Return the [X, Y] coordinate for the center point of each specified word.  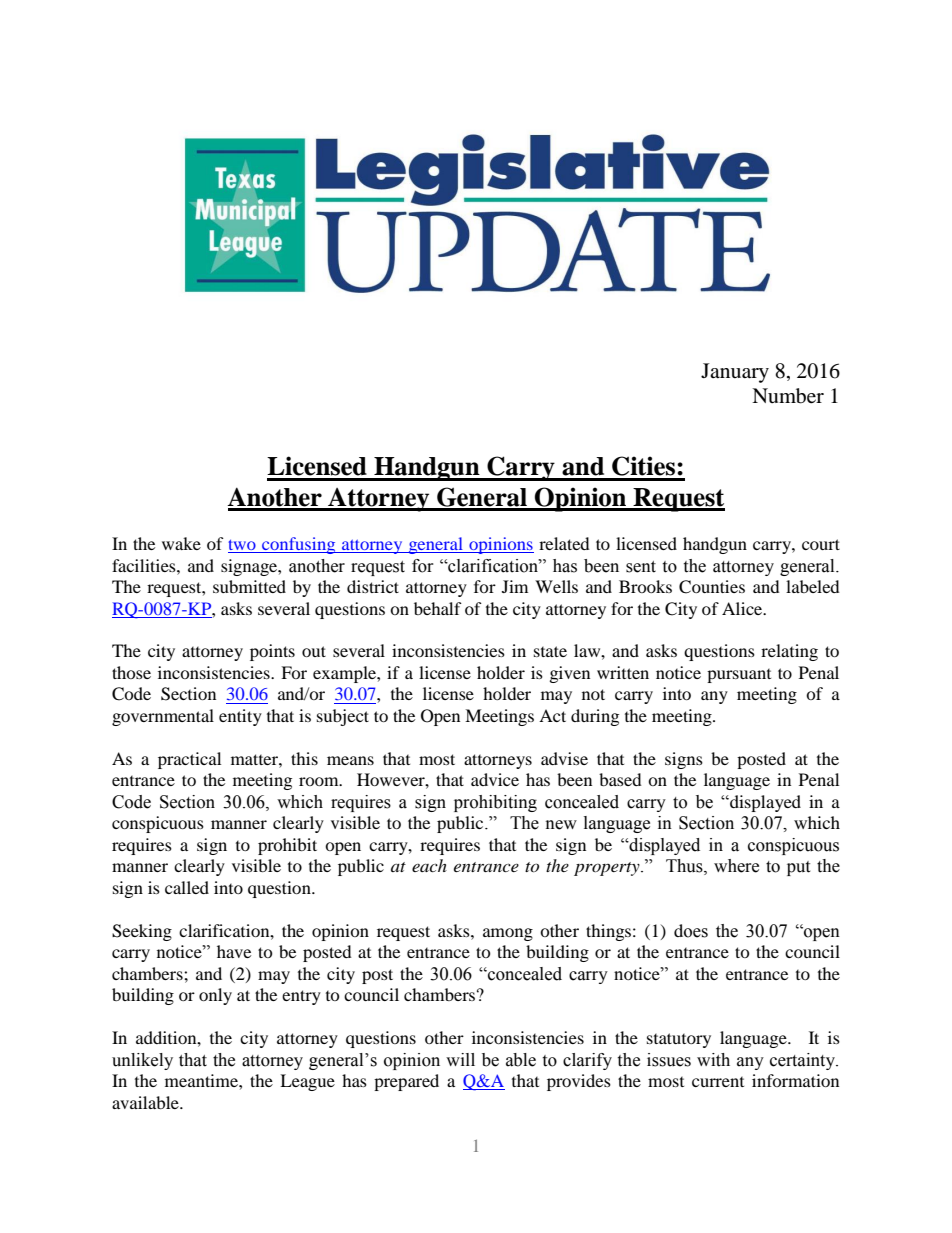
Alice [743, 608]
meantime [202, 1080]
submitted [249, 586]
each [429, 865]
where [736, 866]
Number [788, 396]
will [460, 1059]
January [735, 373]
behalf [438, 608]
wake [181, 543]
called [187, 887]
